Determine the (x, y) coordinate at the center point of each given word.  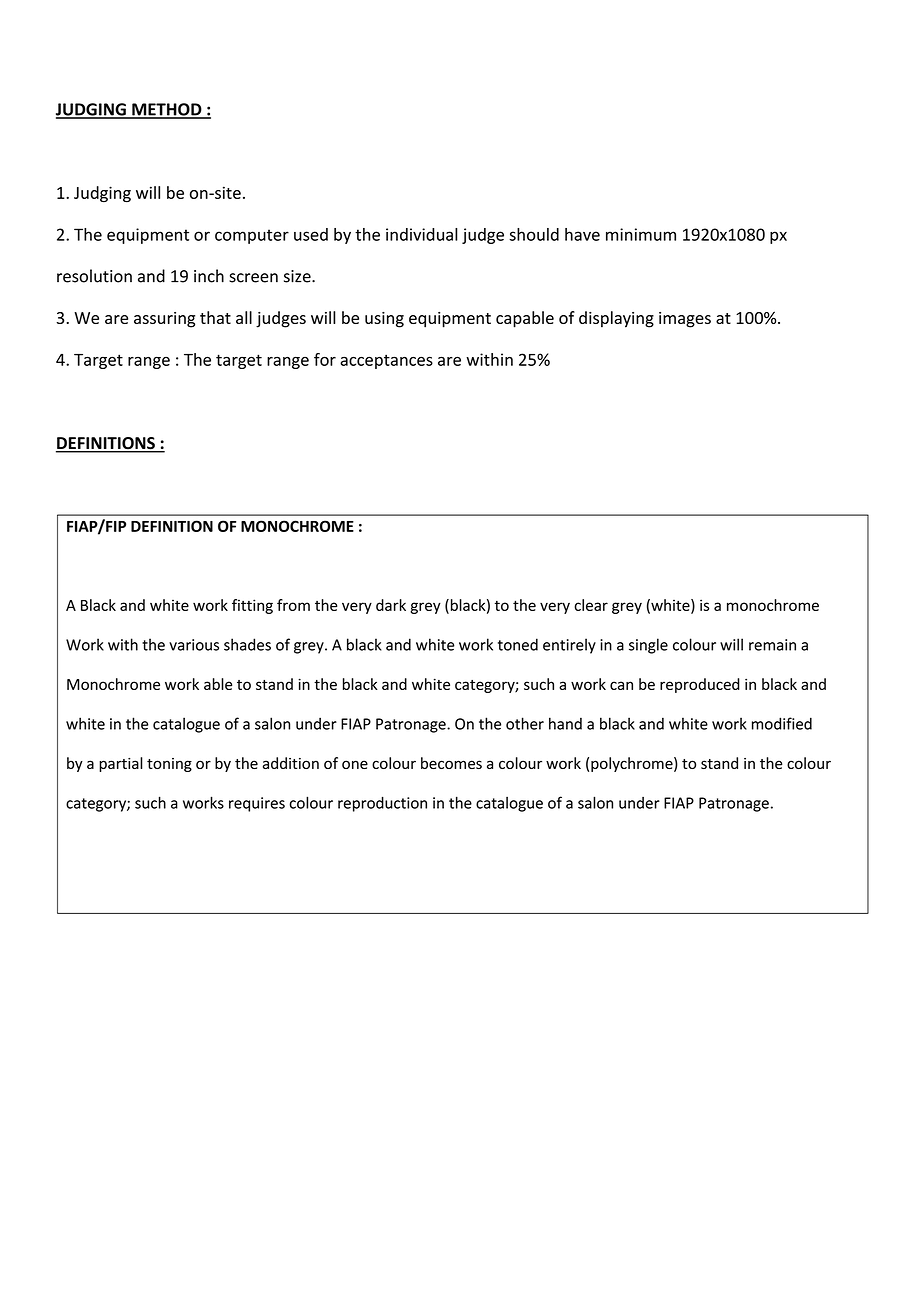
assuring (164, 320)
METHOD (167, 110)
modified (782, 723)
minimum (641, 234)
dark (391, 605)
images (685, 320)
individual (422, 234)
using (384, 320)
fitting (252, 606)
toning (169, 765)
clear (591, 605)
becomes (451, 763)
